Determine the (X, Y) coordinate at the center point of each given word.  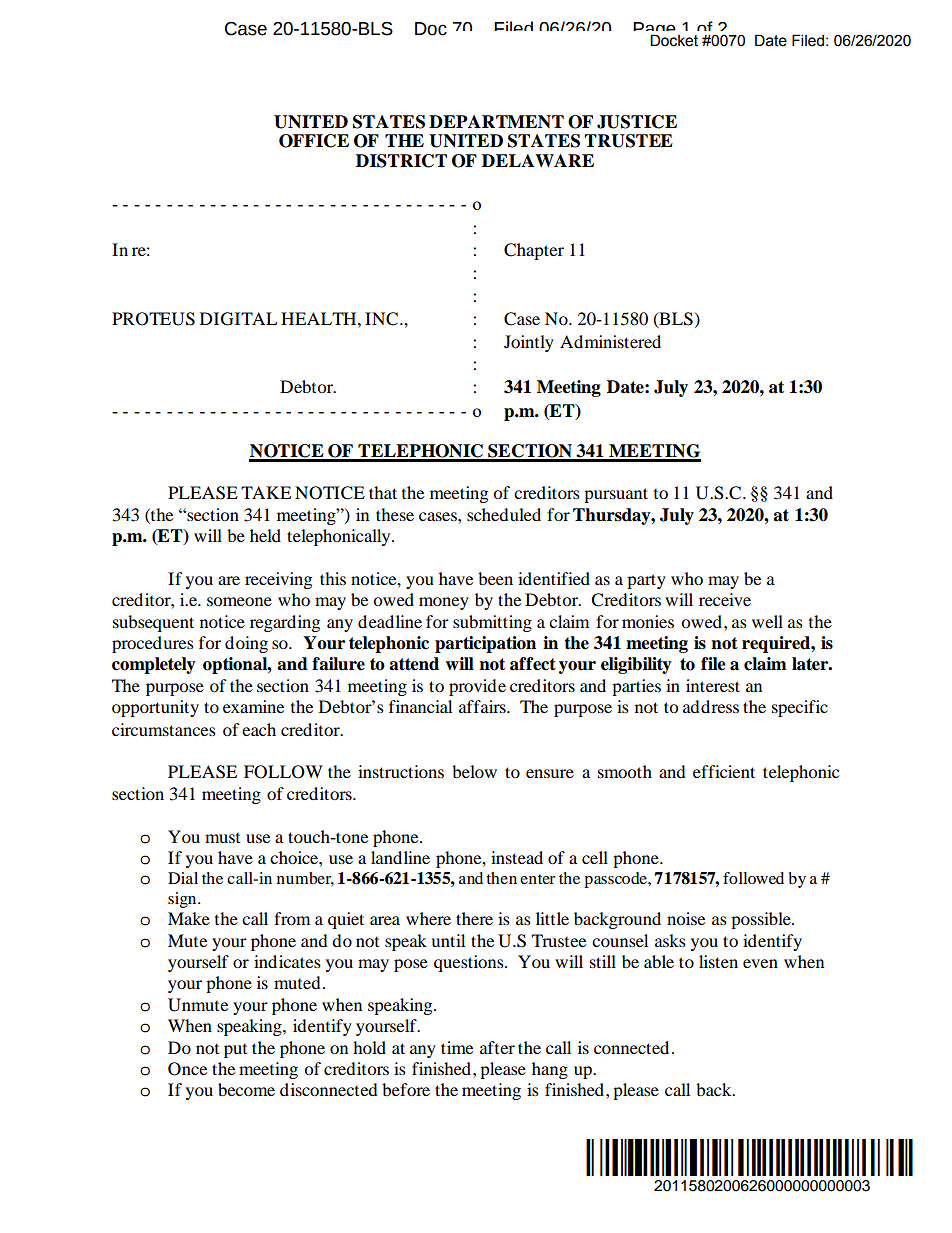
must (222, 838)
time (457, 1047)
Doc (431, 29)
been (495, 578)
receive (725, 599)
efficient (724, 771)
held (265, 535)
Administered (610, 341)
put (235, 1051)
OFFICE (314, 141)
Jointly (529, 343)
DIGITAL (238, 319)
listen (718, 961)
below (474, 771)
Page (655, 31)
